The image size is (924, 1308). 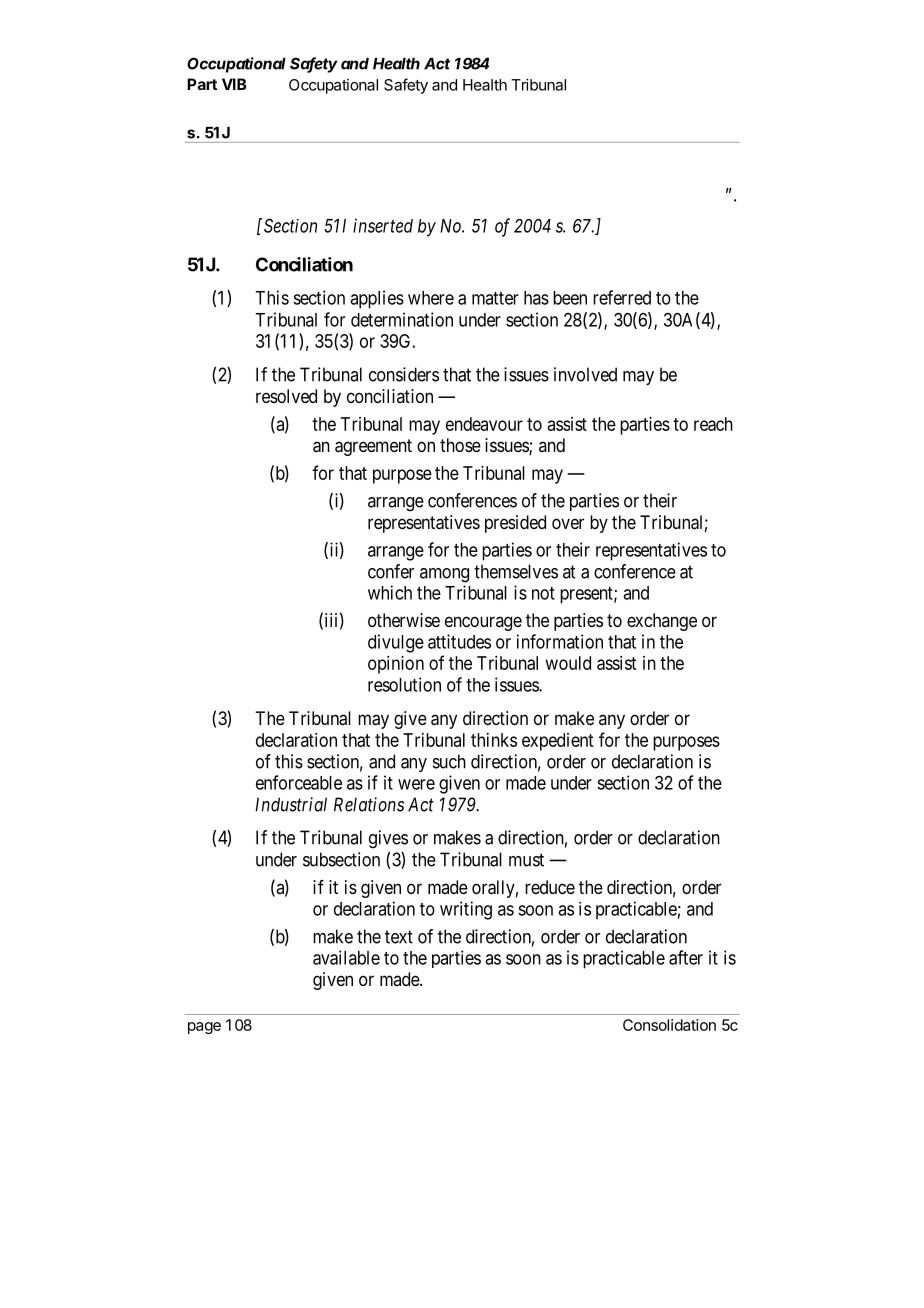 I want to click on inserted, so click(x=383, y=225).
